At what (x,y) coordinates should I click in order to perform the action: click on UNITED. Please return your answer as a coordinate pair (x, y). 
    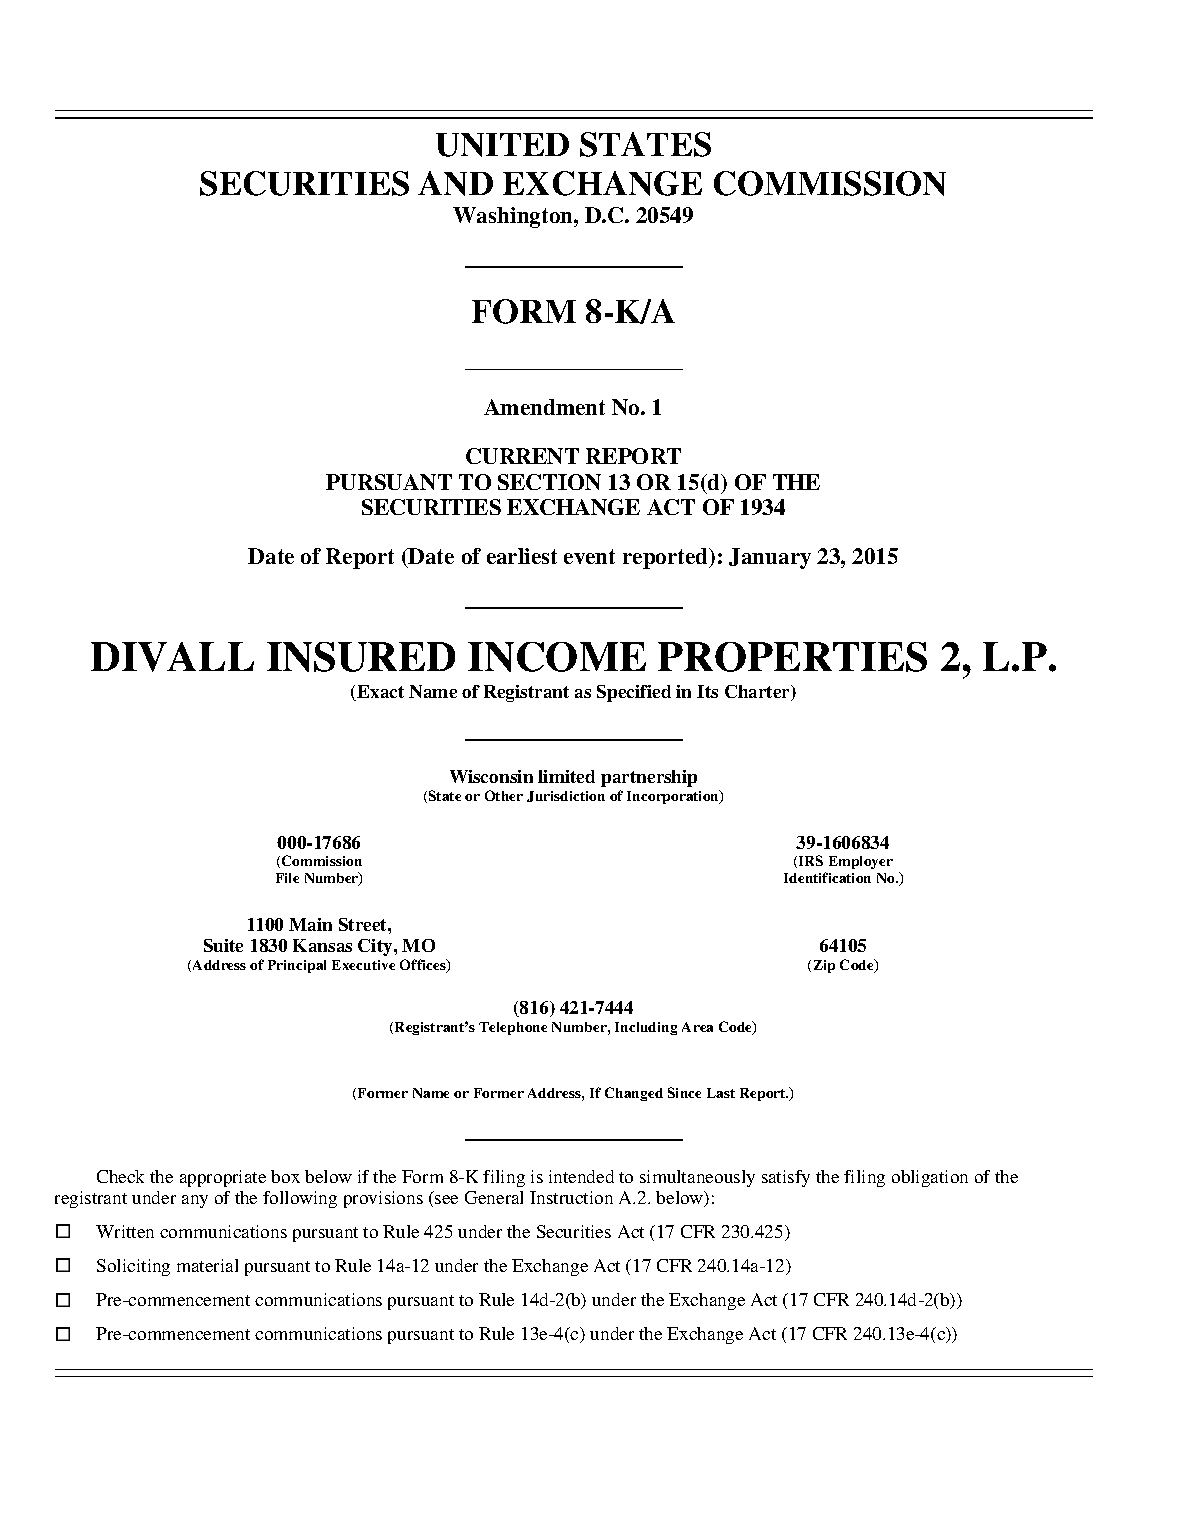
    Looking at the image, I should click on (502, 145).
